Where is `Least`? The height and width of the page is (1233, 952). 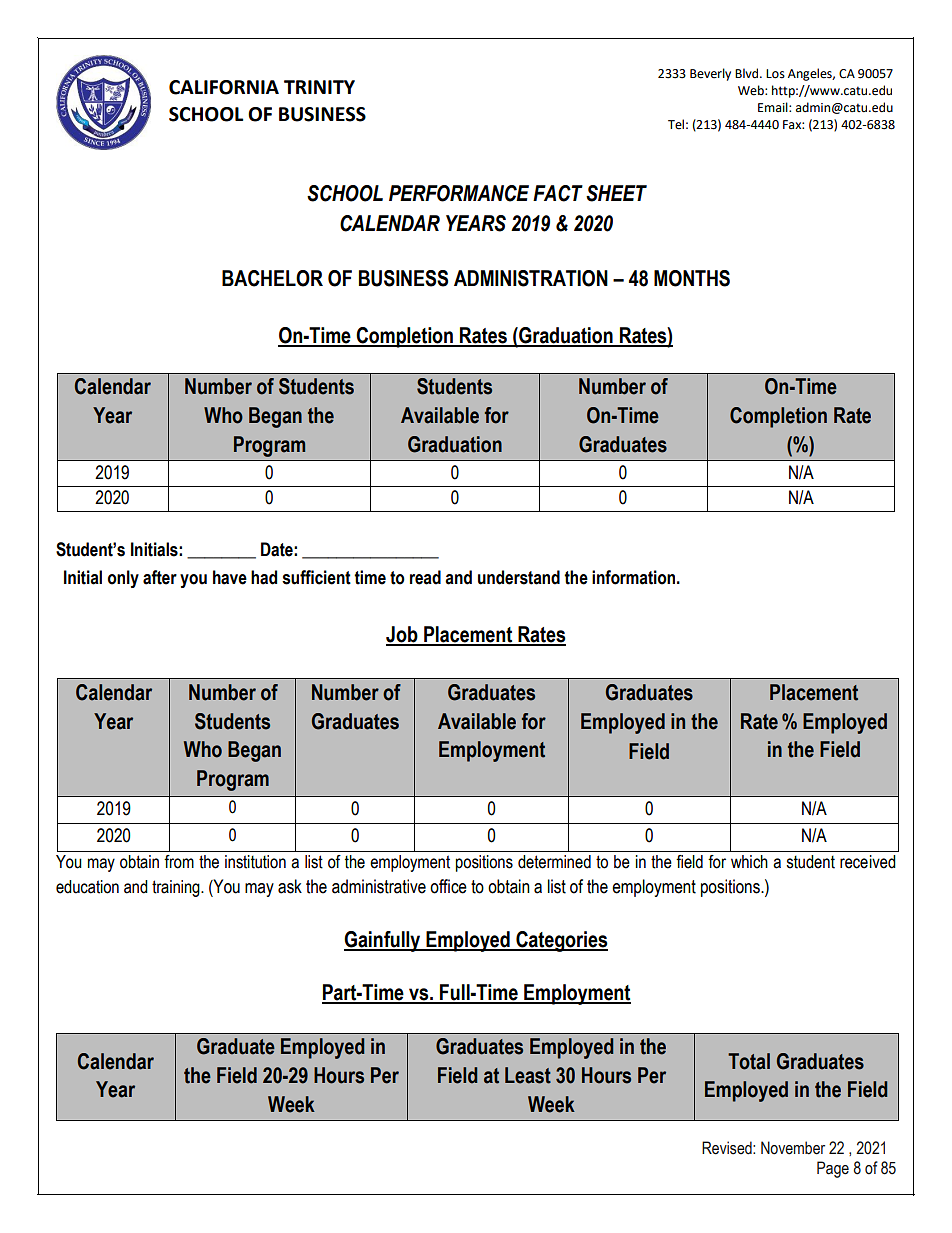 Least is located at coordinates (528, 1075).
